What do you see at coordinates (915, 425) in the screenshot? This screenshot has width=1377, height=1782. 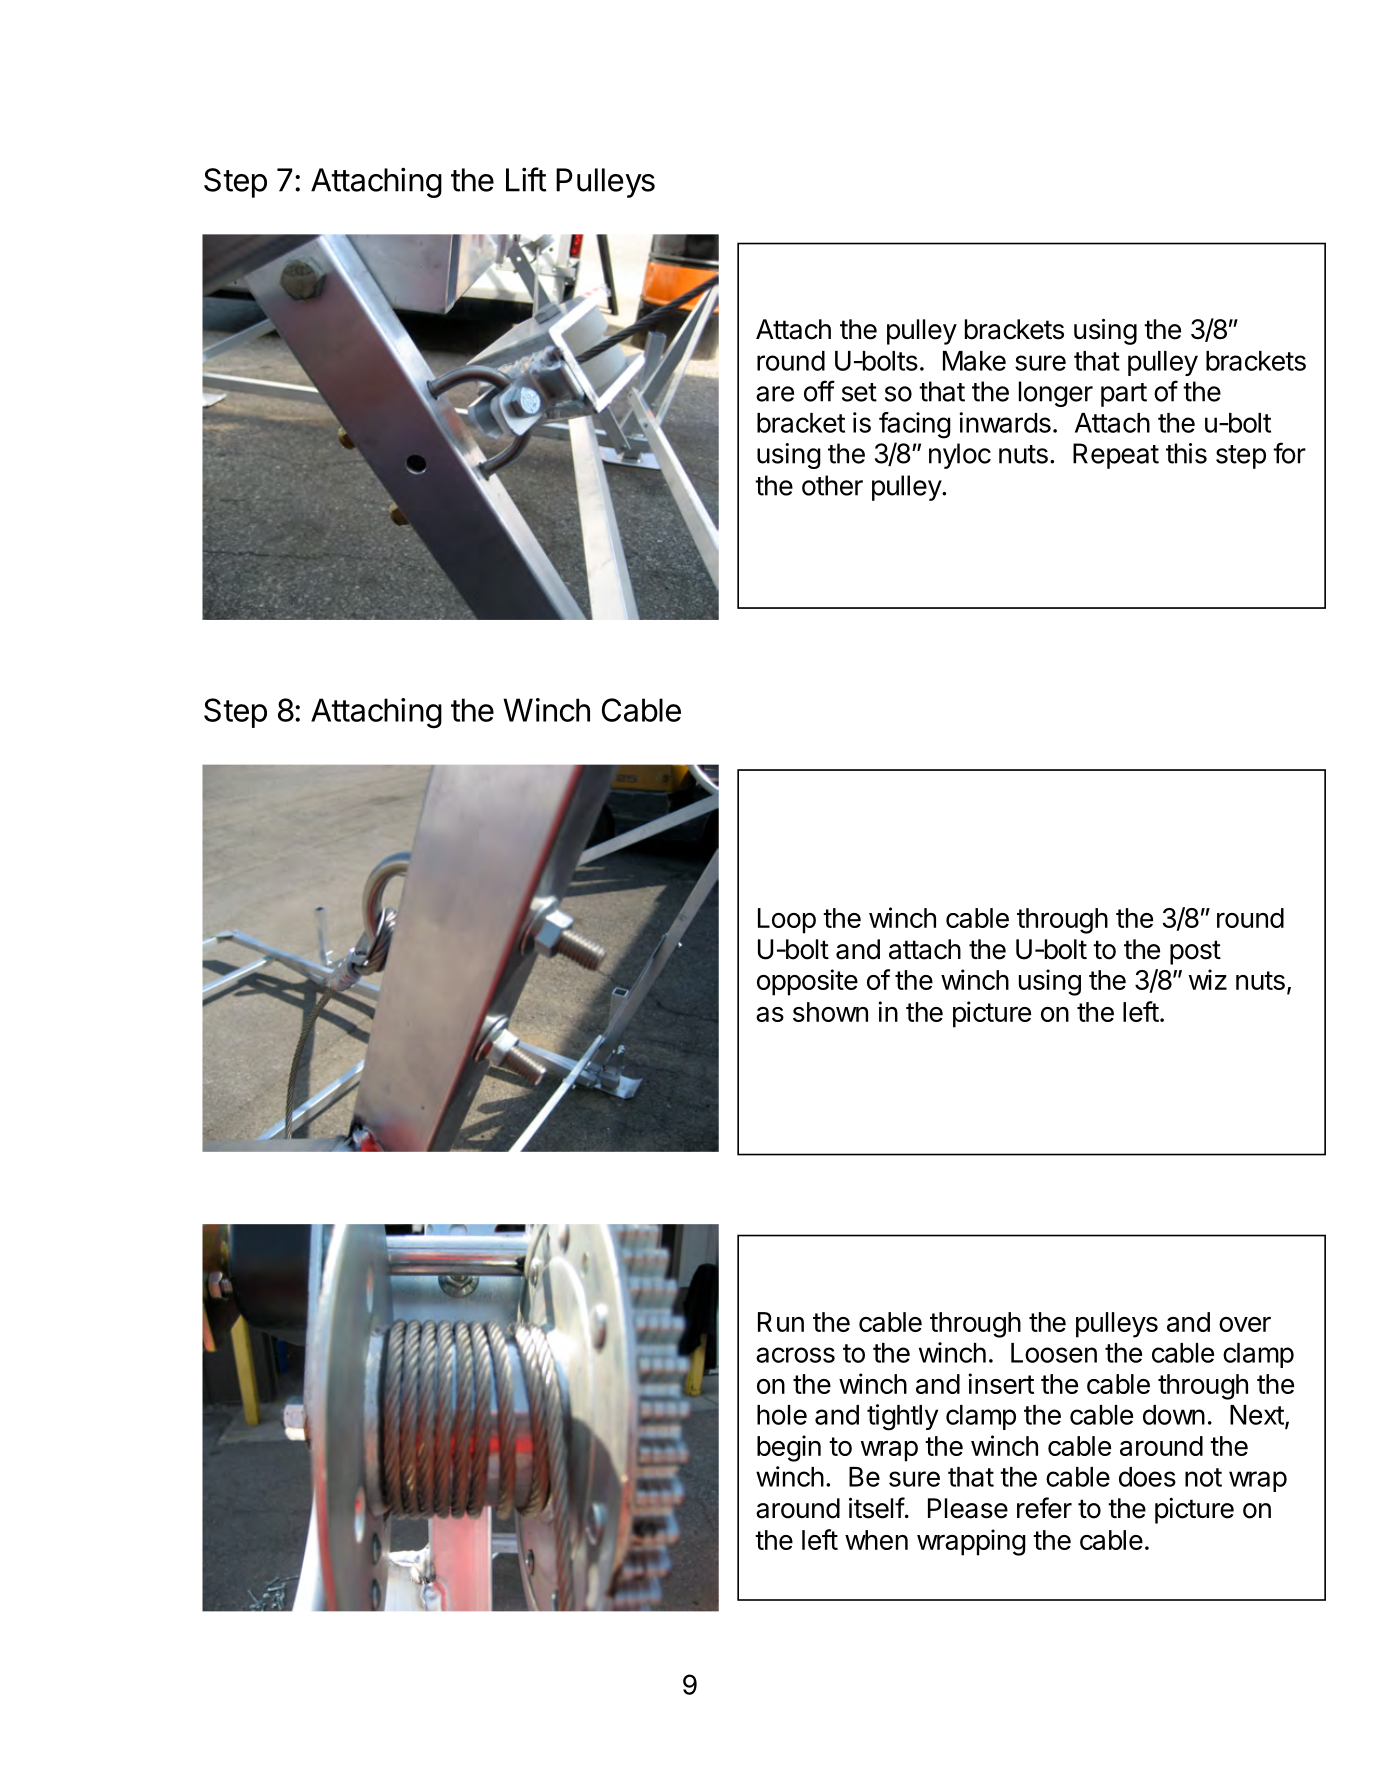 I see `facing` at bounding box center [915, 425].
